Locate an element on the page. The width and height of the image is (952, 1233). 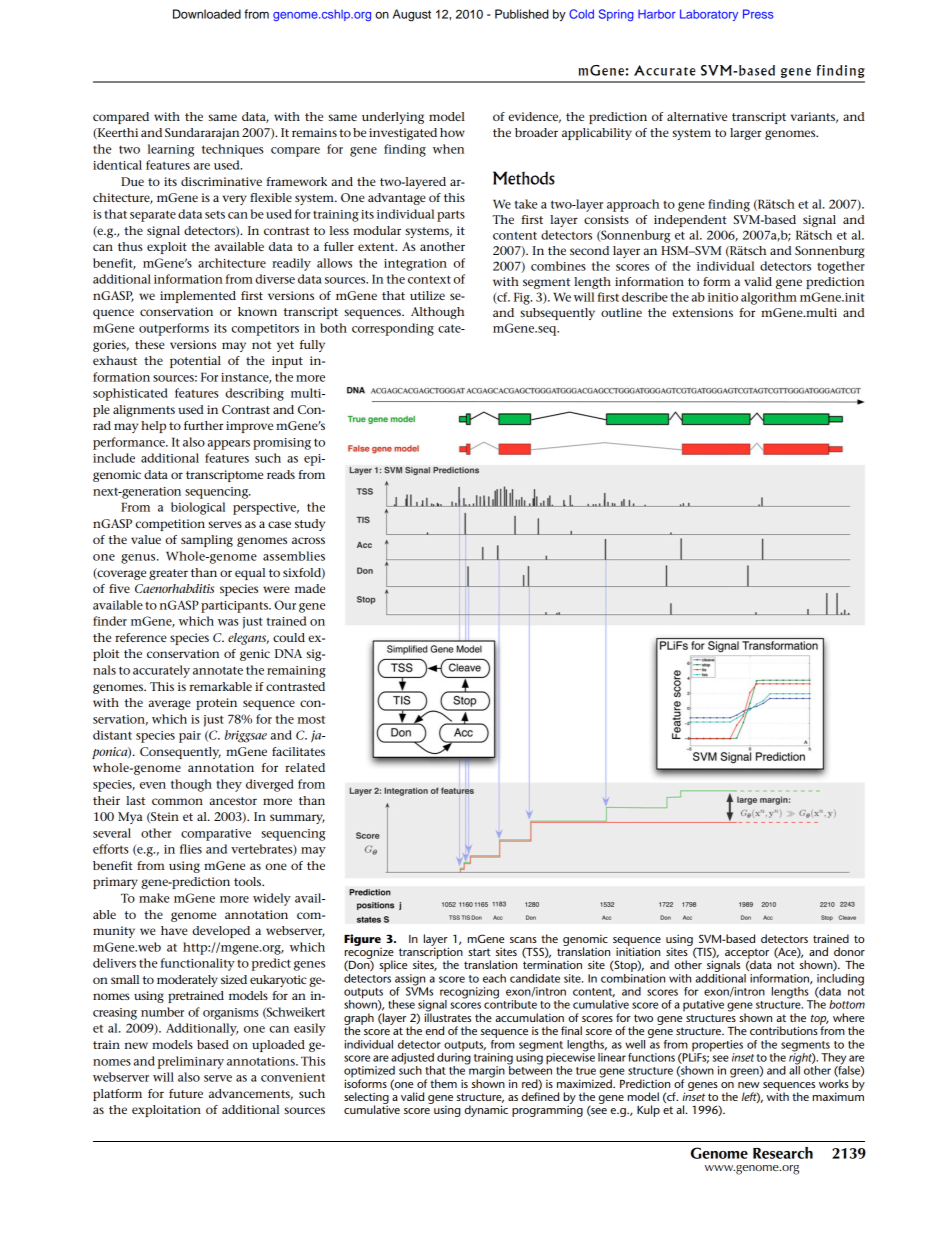
scans is located at coordinates (523, 940).
